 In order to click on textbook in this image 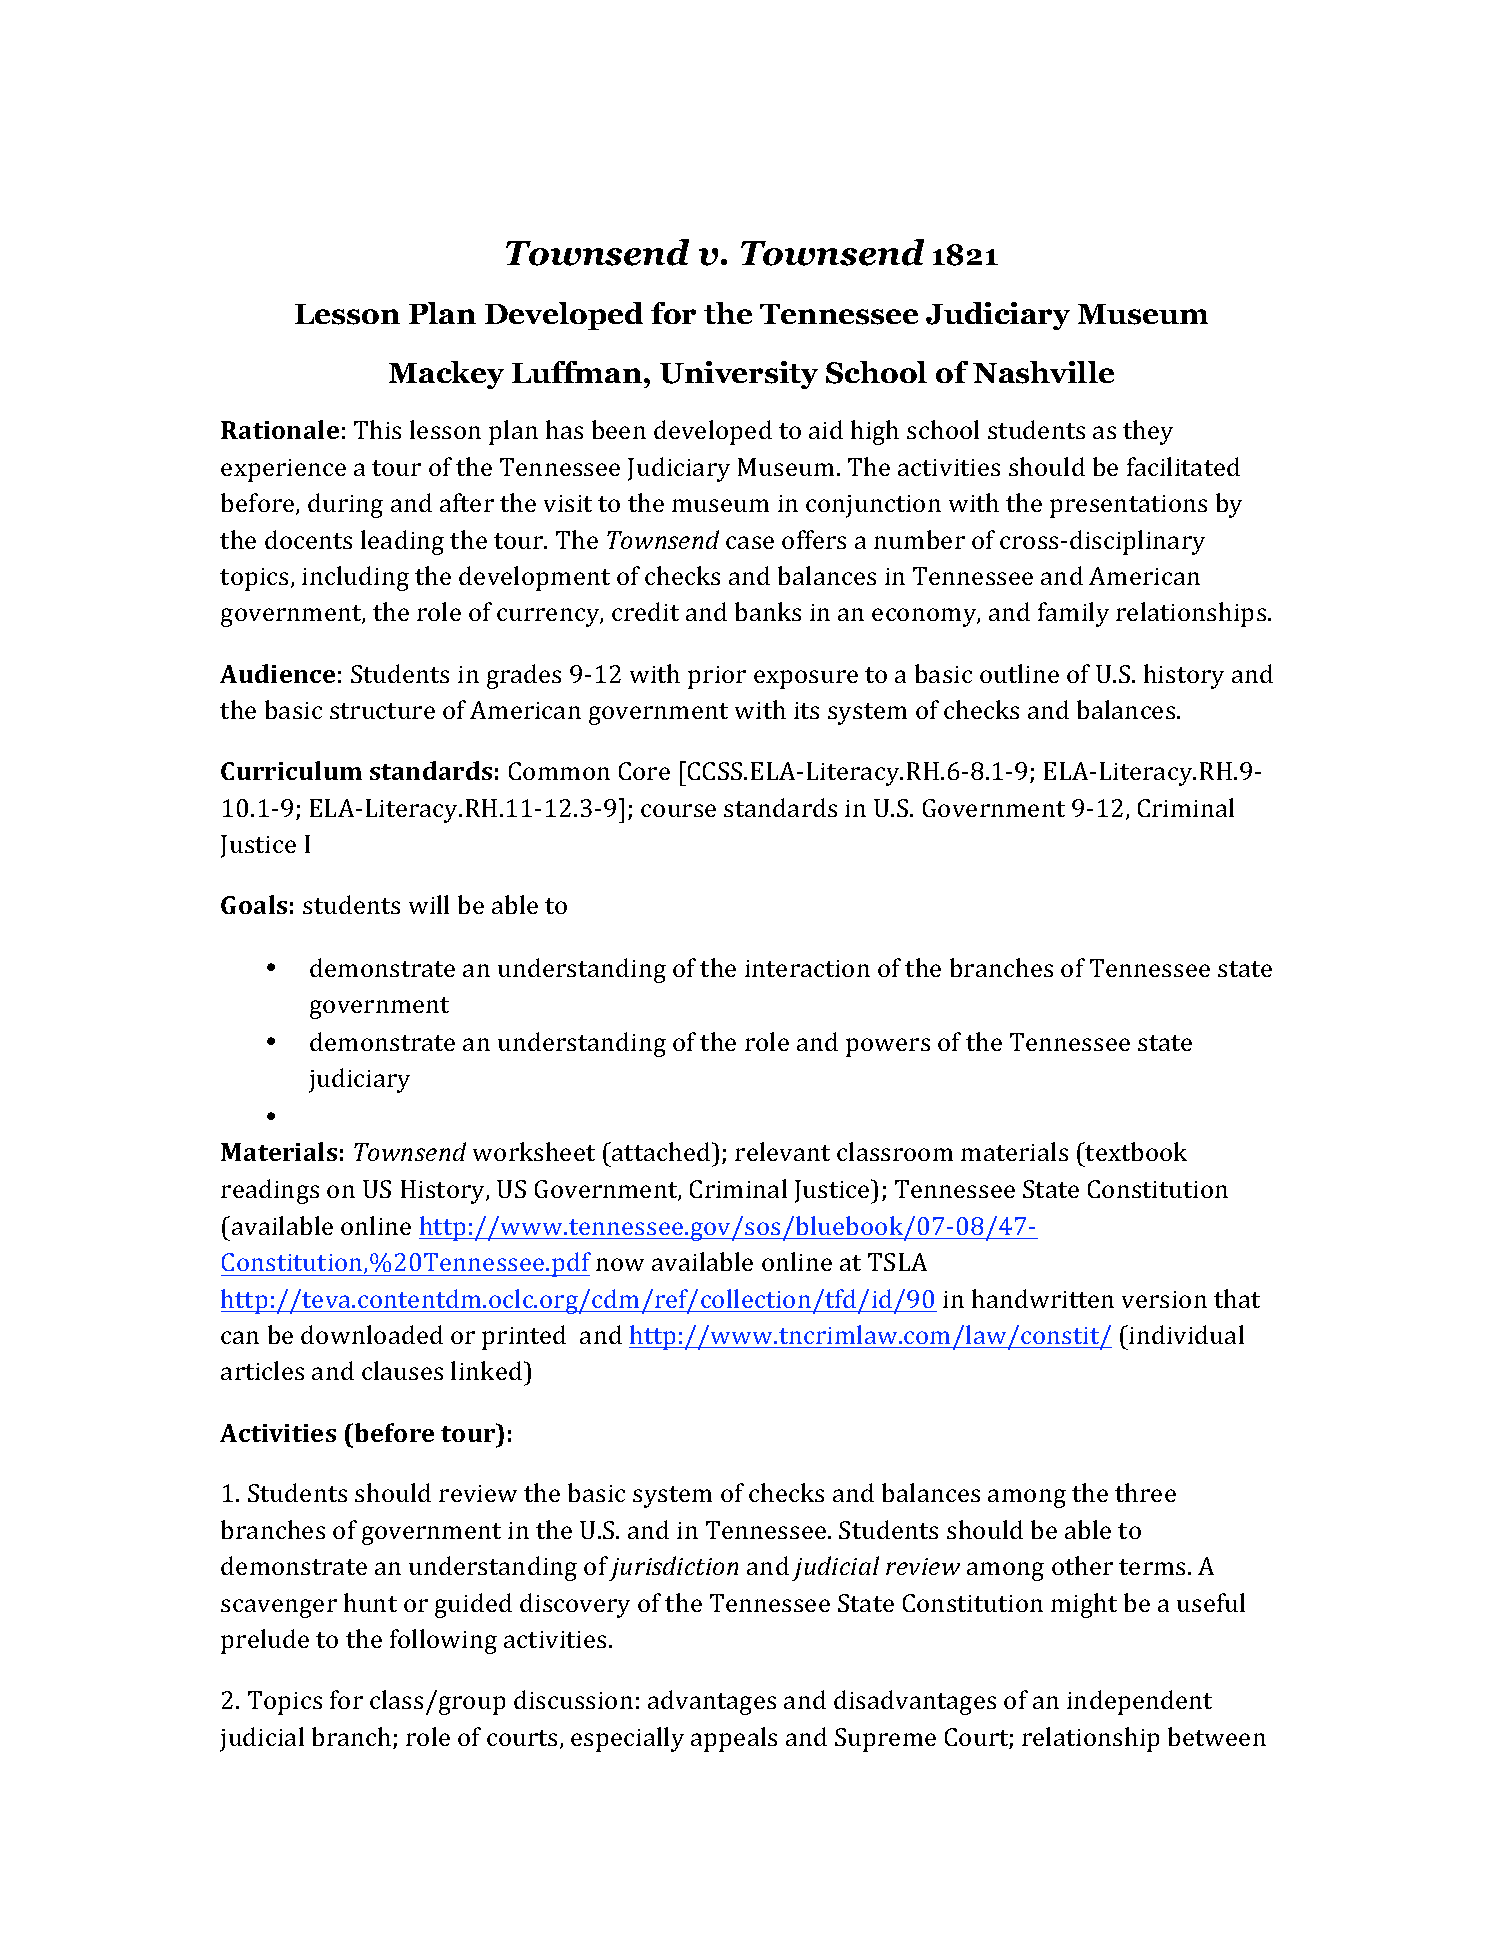, I will do `click(1135, 1151)`.
